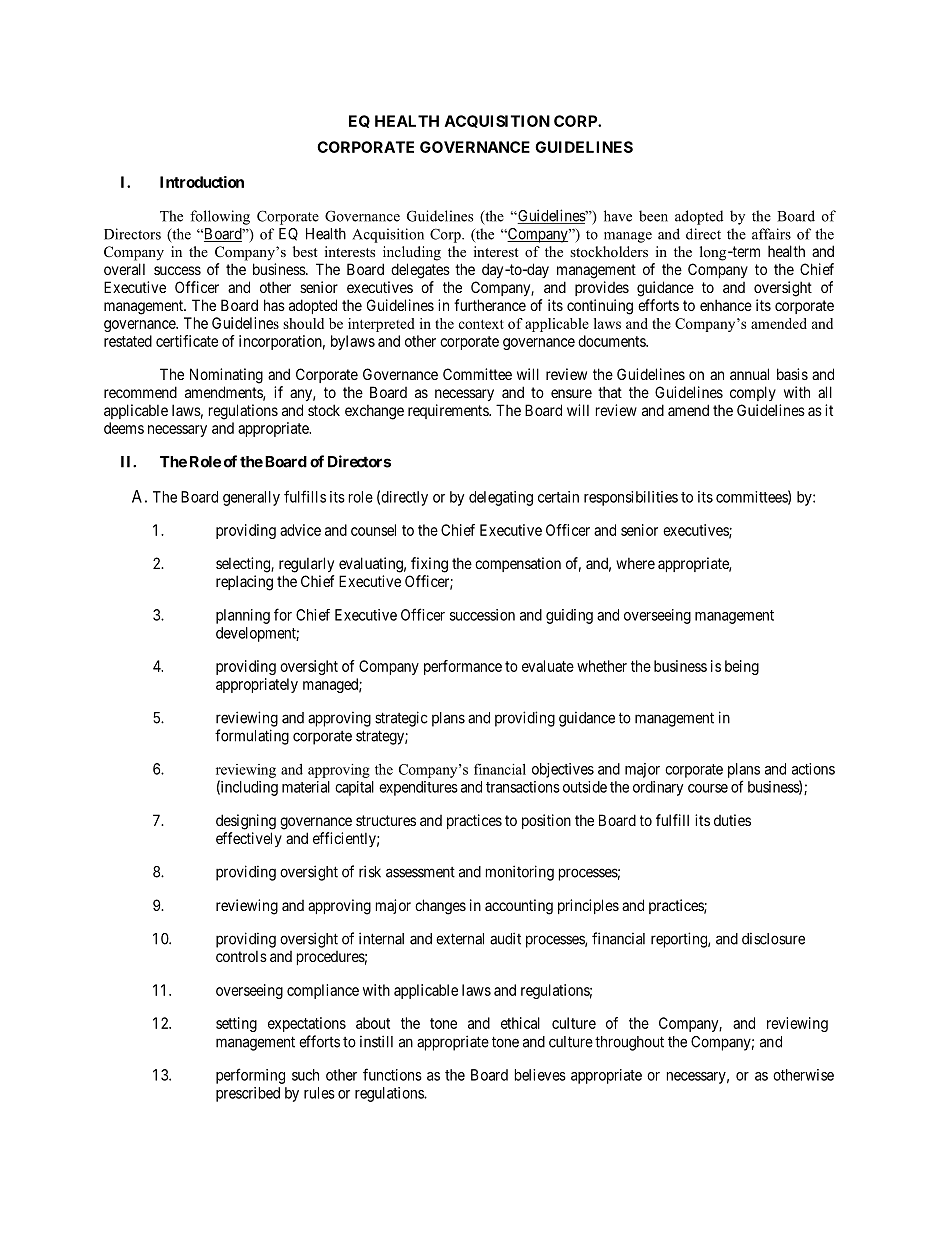 Image resolution: width=952 pixels, height=1233 pixels. Describe the element at coordinates (246, 822) in the screenshot. I see `designing` at that location.
